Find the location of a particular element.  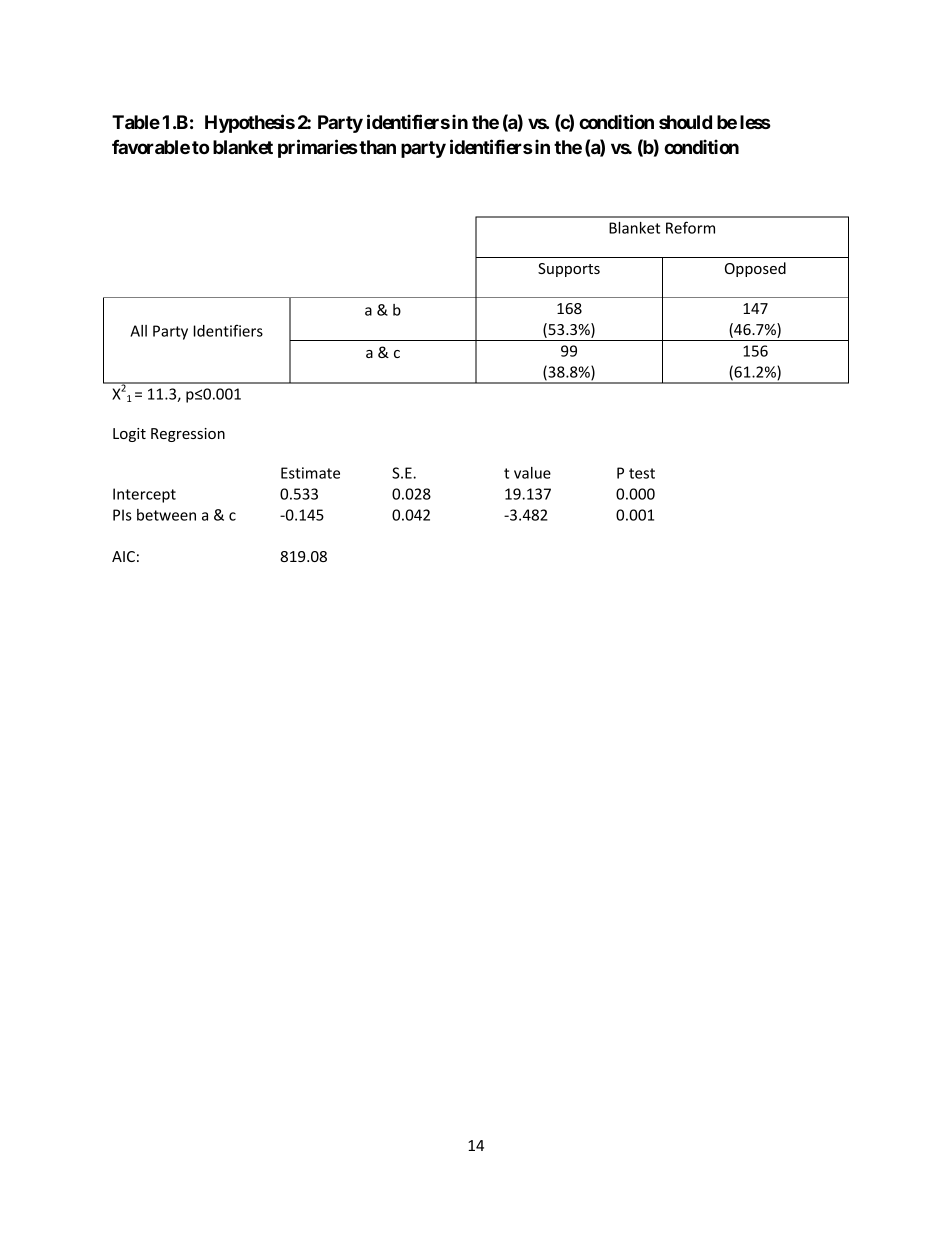

All is located at coordinates (138, 331).
